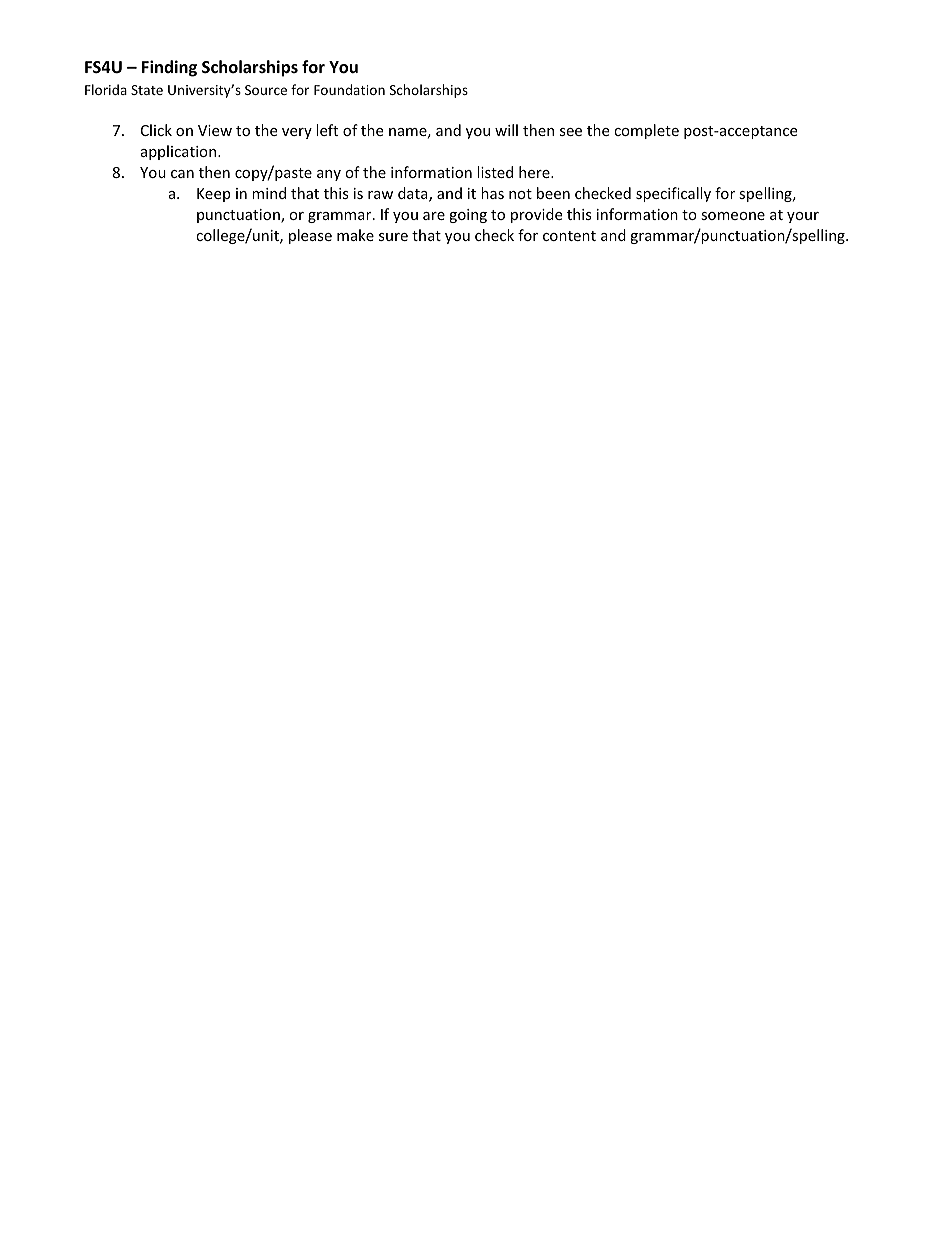  What do you see at coordinates (310, 236) in the screenshot?
I see `please` at bounding box center [310, 236].
